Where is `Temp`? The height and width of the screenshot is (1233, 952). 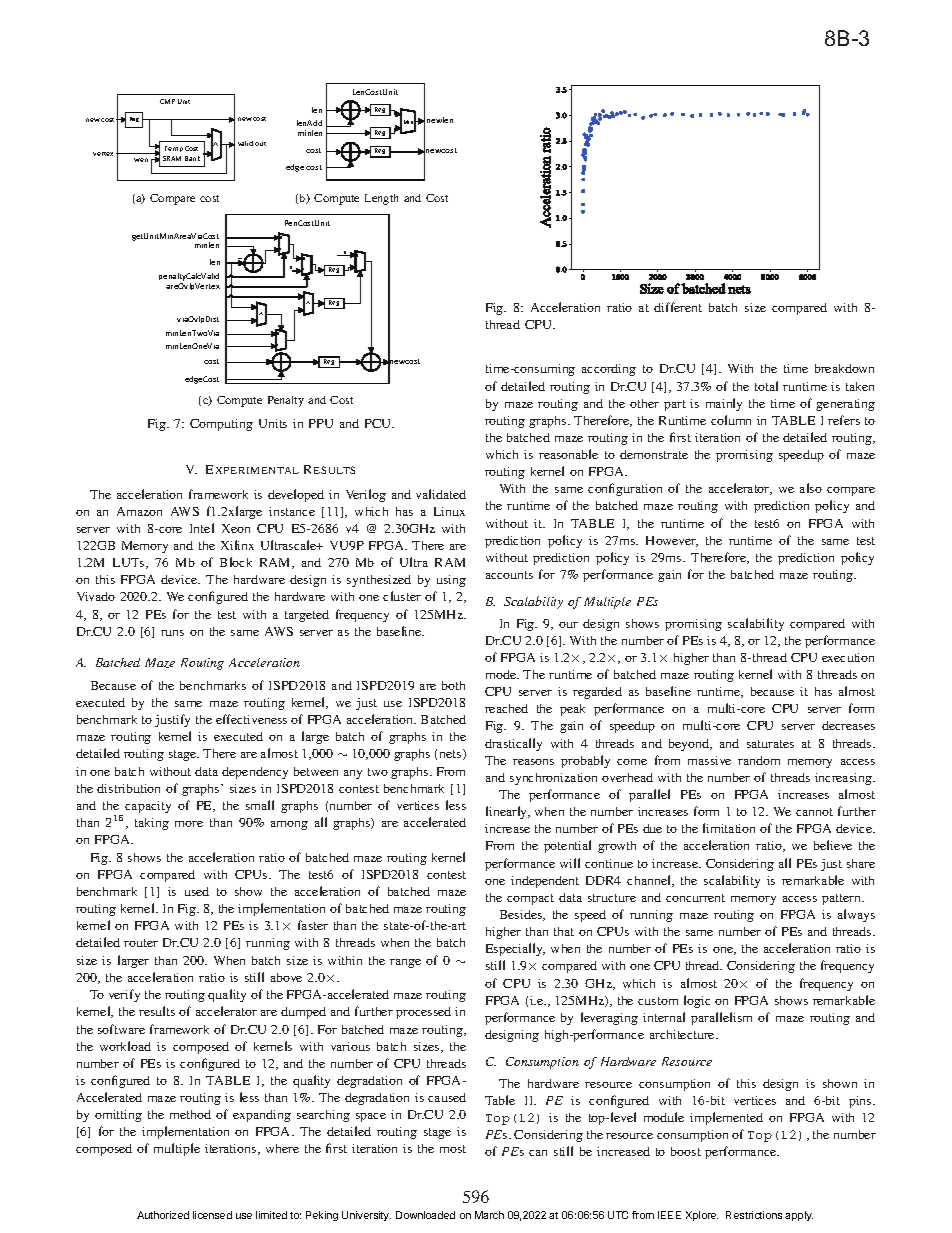 Temp is located at coordinates (174, 149).
